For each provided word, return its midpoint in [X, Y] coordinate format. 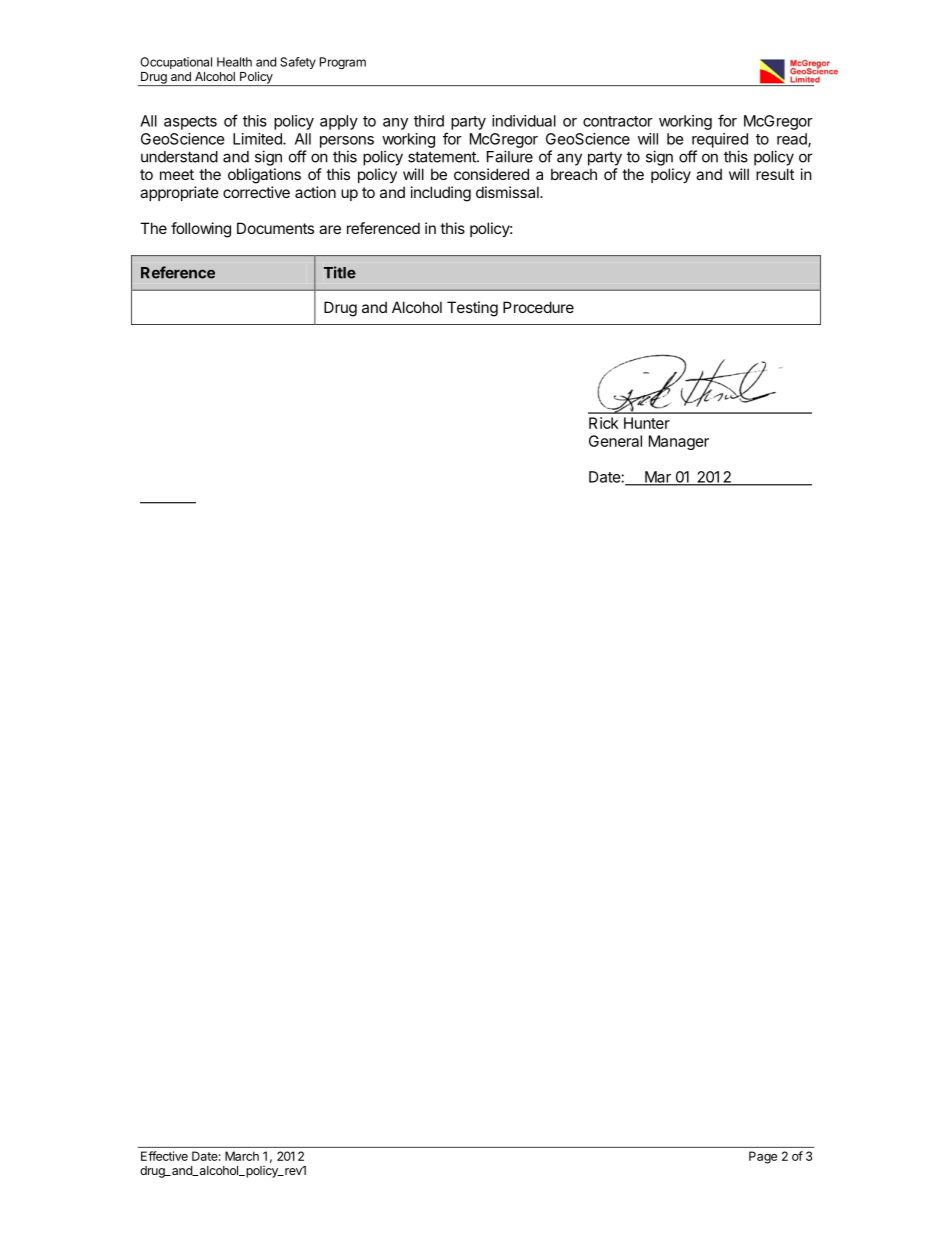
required [720, 140]
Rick [603, 423]
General [615, 441]
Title [340, 272]
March [242, 1156]
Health [234, 62]
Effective [164, 1156]
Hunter [647, 423]
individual [524, 121]
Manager [679, 442]
